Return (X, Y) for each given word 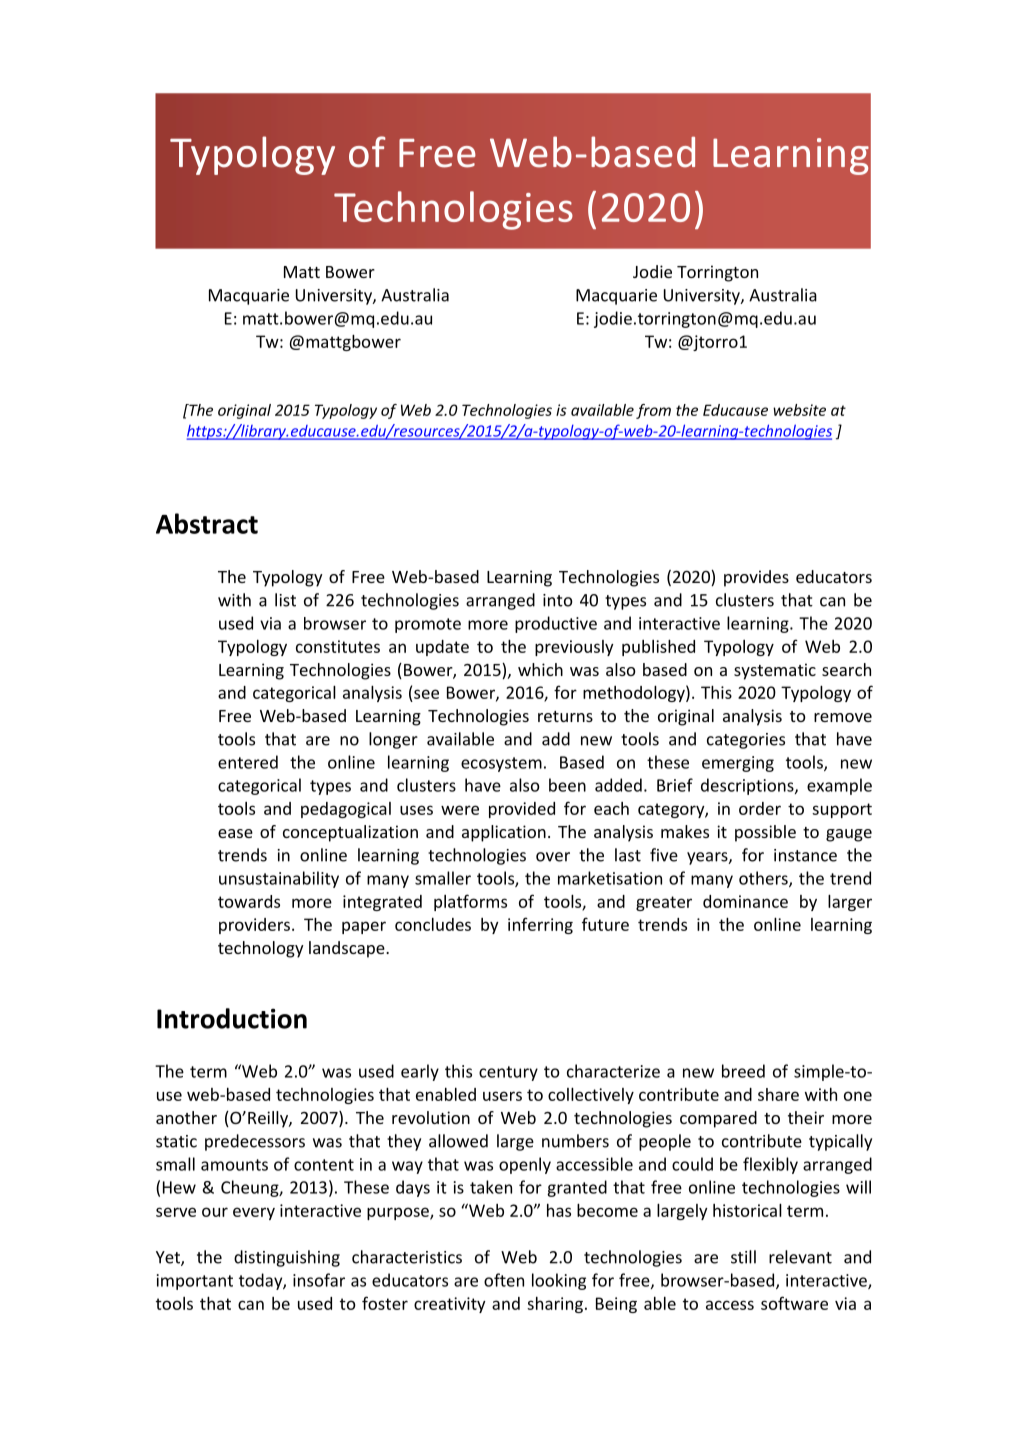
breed (743, 1071)
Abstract (207, 523)
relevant (800, 1257)
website (799, 410)
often (504, 1280)
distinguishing (287, 1258)
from (653, 411)
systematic (775, 671)
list (285, 600)
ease (235, 833)
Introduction (232, 1018)
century (508, 1073)
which (540, 669)
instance (805, 855)
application (504, 833)
